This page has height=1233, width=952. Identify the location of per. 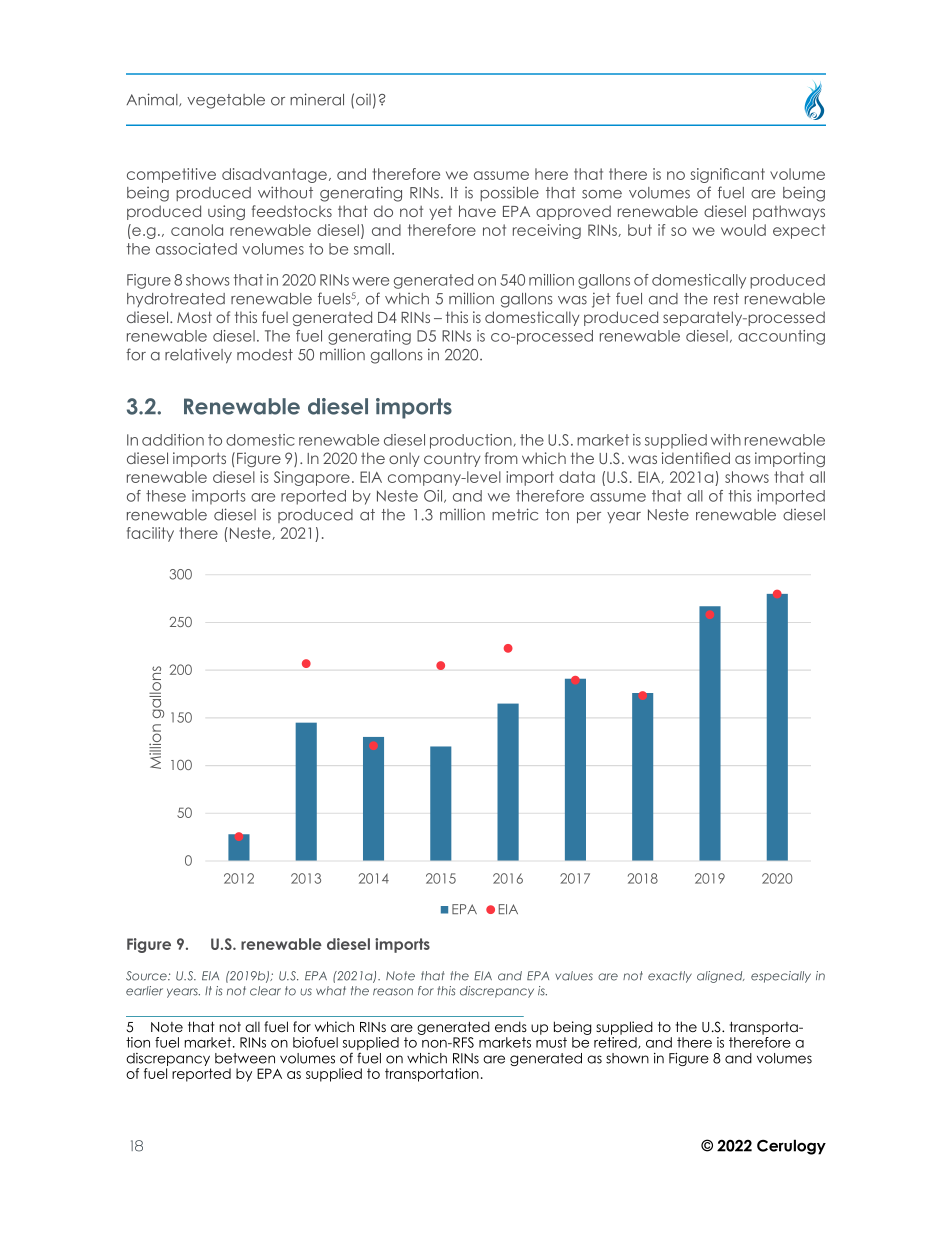
(589, 518).
